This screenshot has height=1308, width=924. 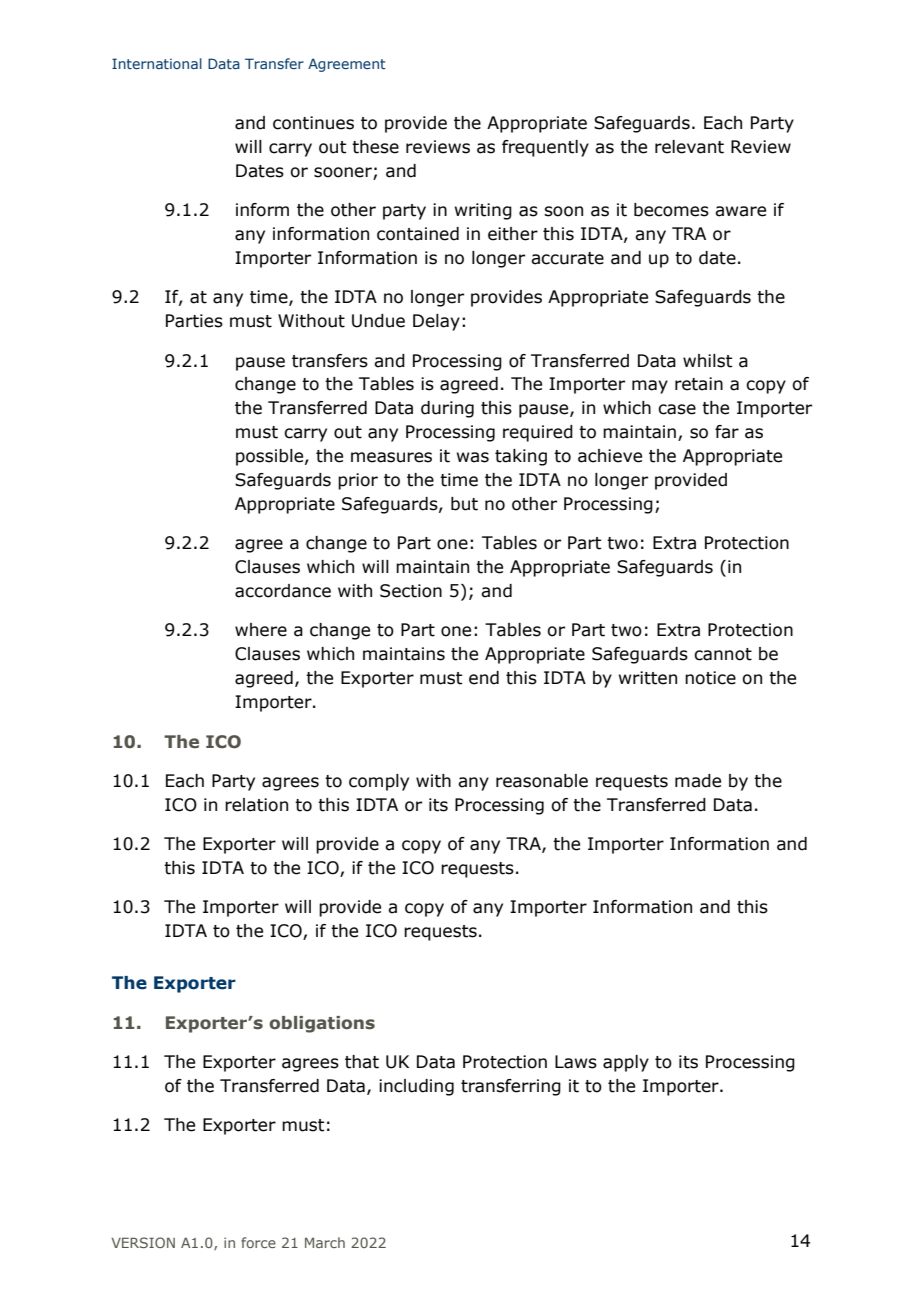 What do you see at coordinates (689, 147) in the screenshot?
I see `relevant` at bounding box center [689, 147].
